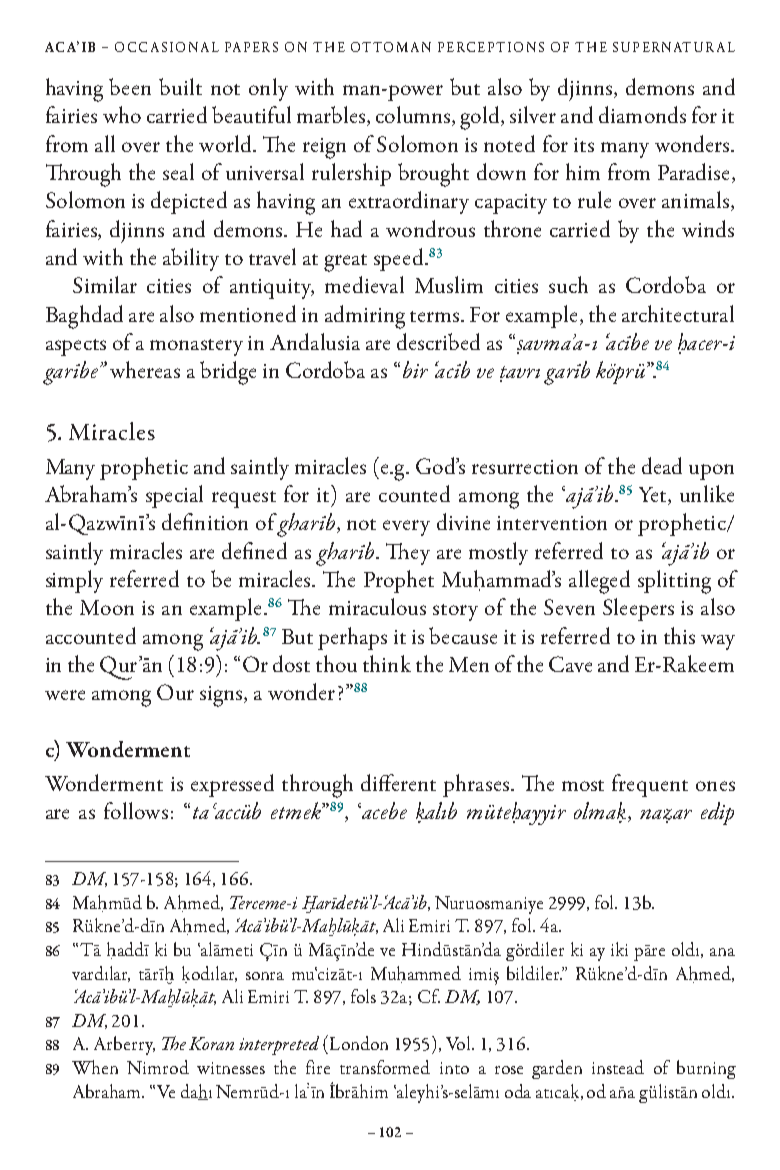 The image size is (780, 1170). Describe the element at coordinates (391, 47) in the screenshot. I see `Ottoman` at that location.
